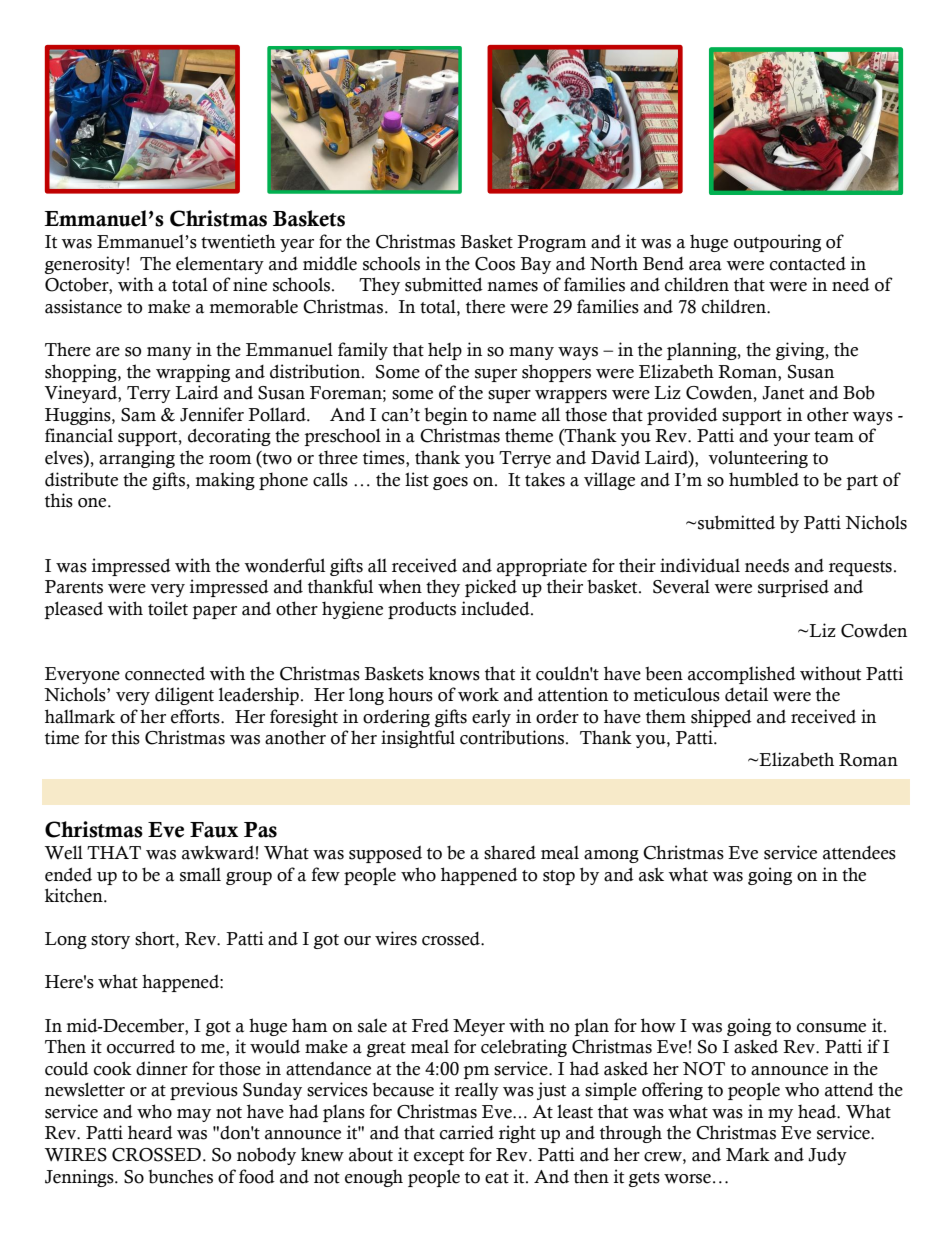 The width and height of the document is (952, 1233). Describe the element at coordinates (827, 1156) in the document. I see `Judy` at that location.
